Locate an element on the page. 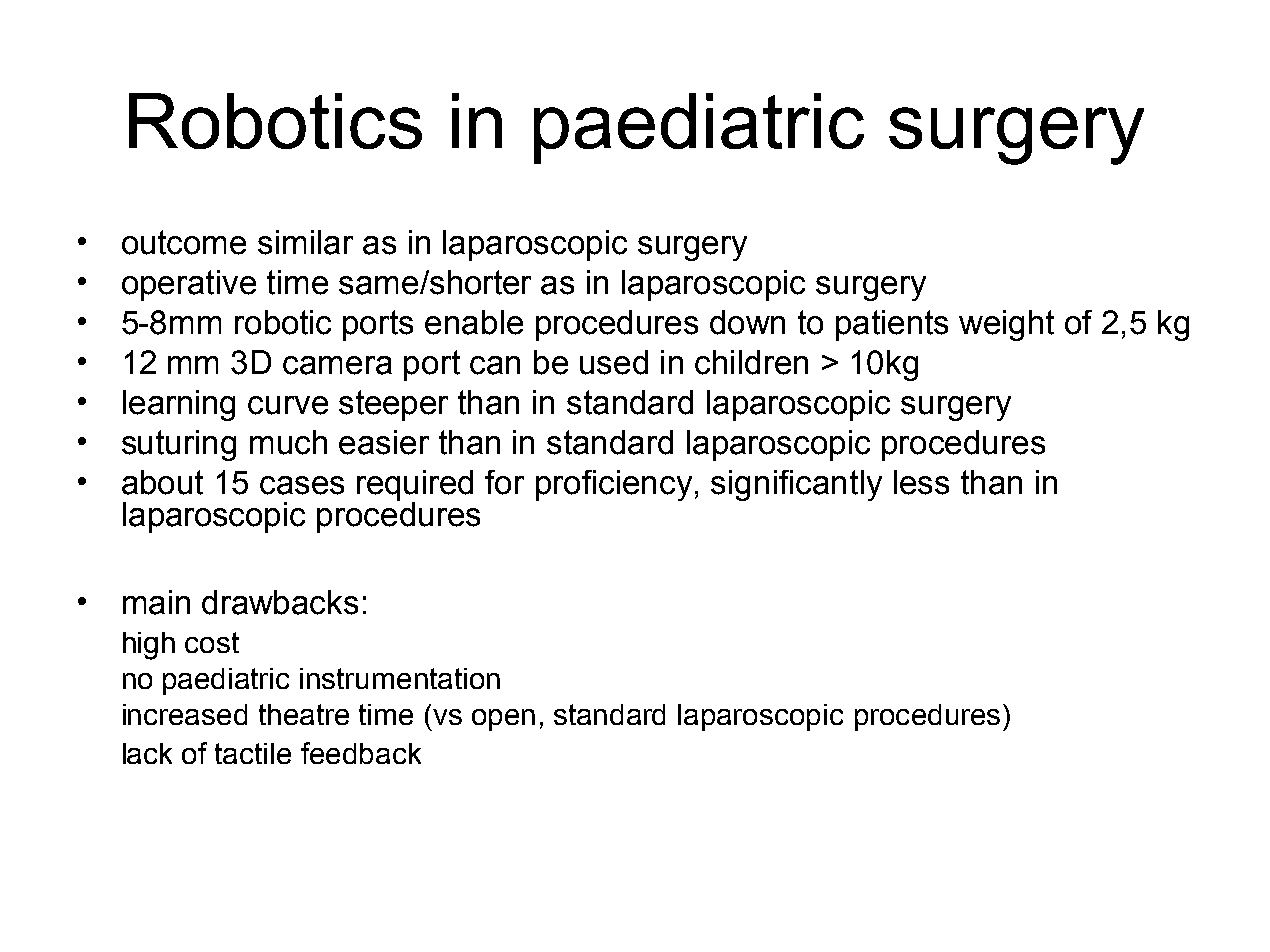  instrumentation is located at coordinates (400, 678).
